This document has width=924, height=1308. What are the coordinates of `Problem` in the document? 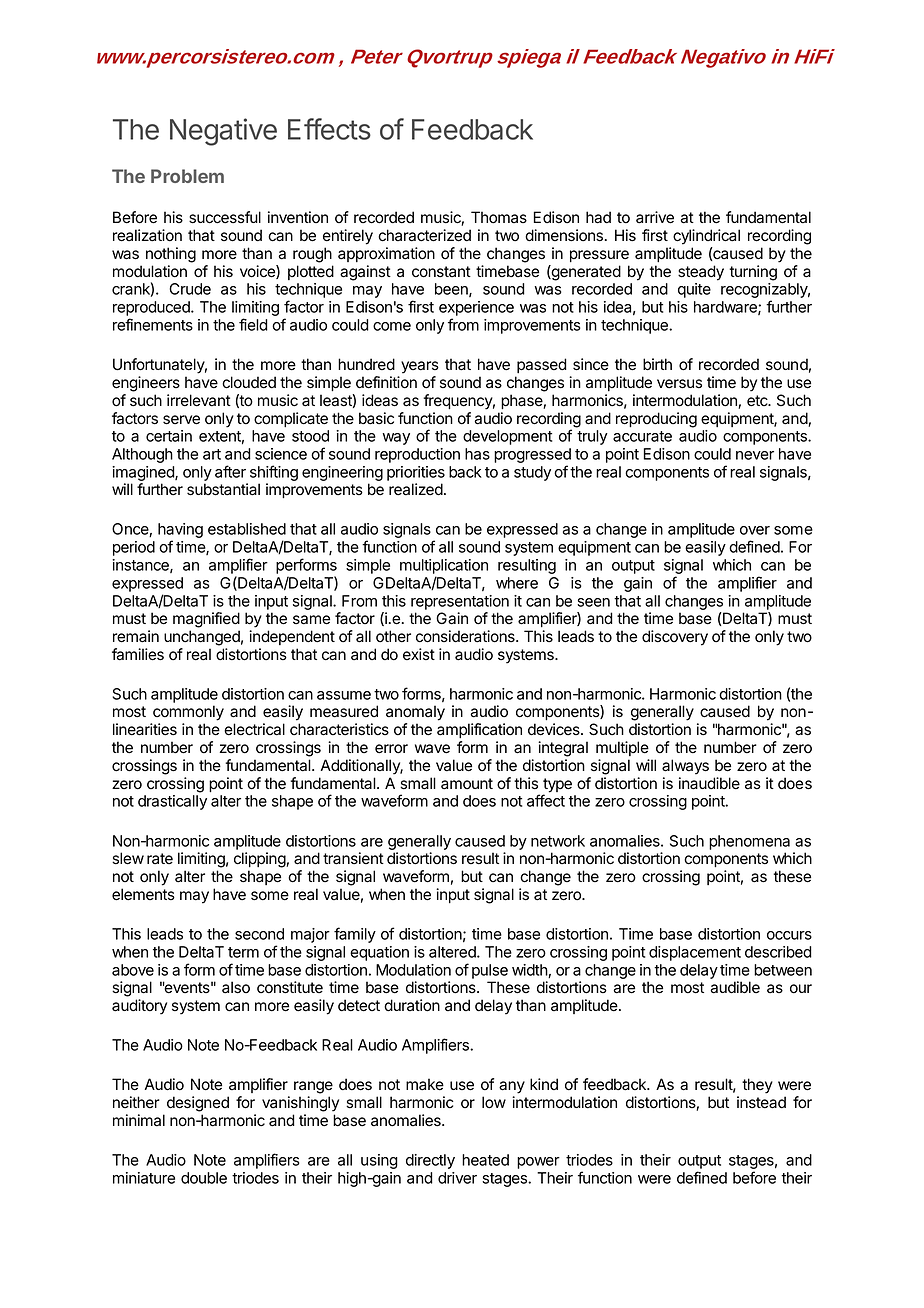 It's located at (187, 176).
